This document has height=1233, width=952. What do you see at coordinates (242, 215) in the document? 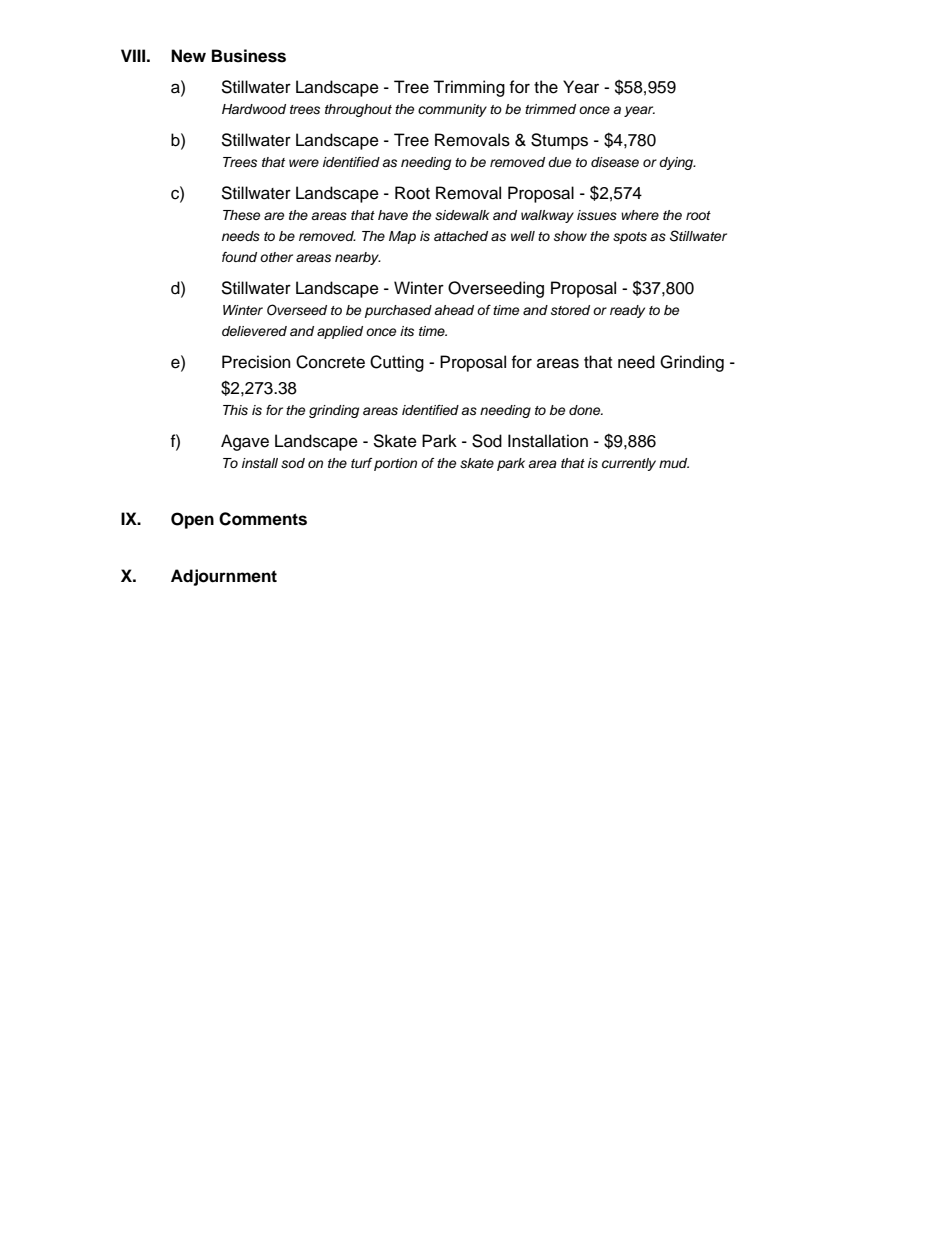
I see `These` at bounding box center [242, 215].
